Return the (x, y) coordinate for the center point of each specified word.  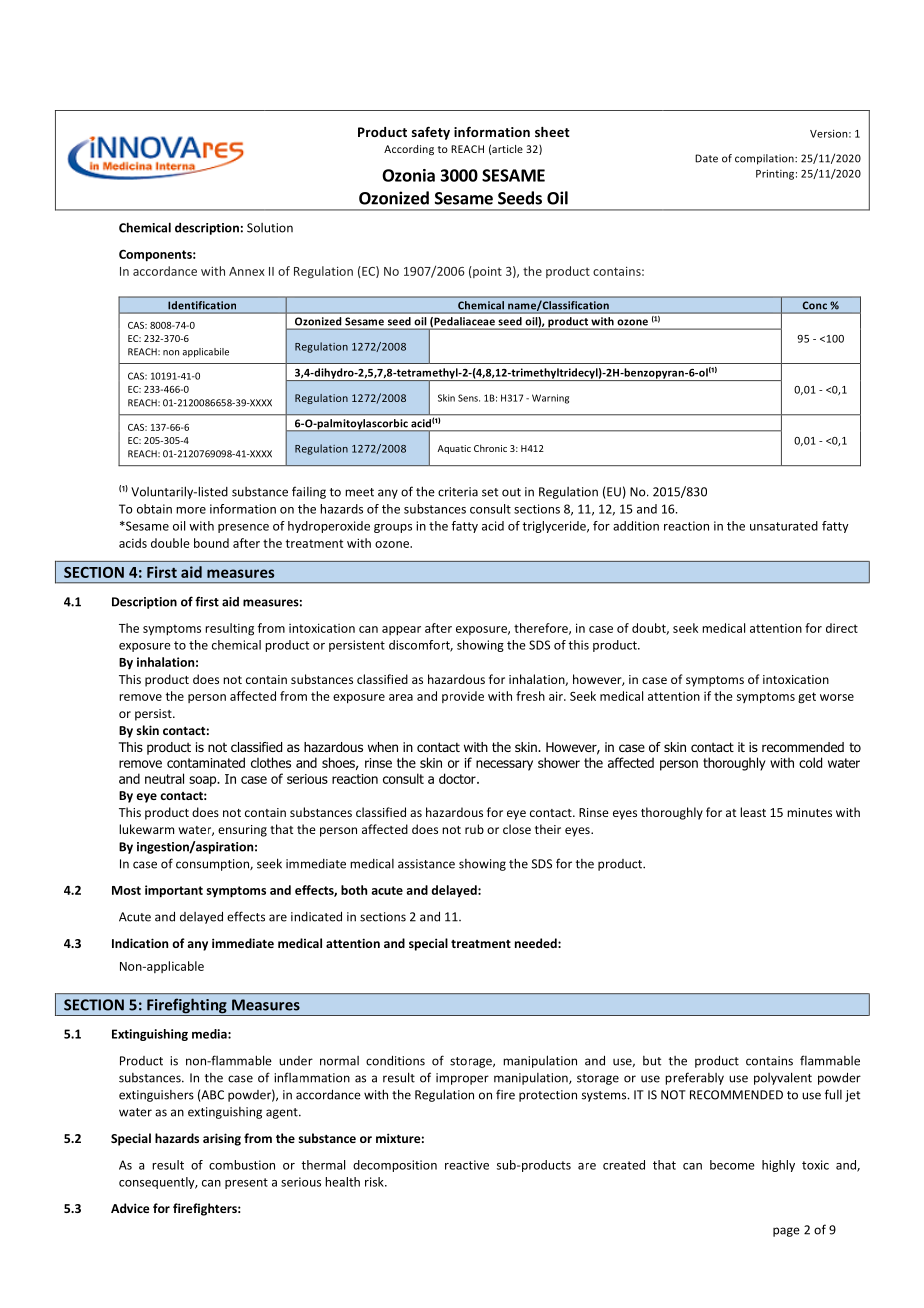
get (807, 698)
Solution (270, 228)
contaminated (206, 762)
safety (431, 133)
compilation (765, 159)
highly (778, 1166)
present (246, 1183)
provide (463, 697)
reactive (467, 1165)
